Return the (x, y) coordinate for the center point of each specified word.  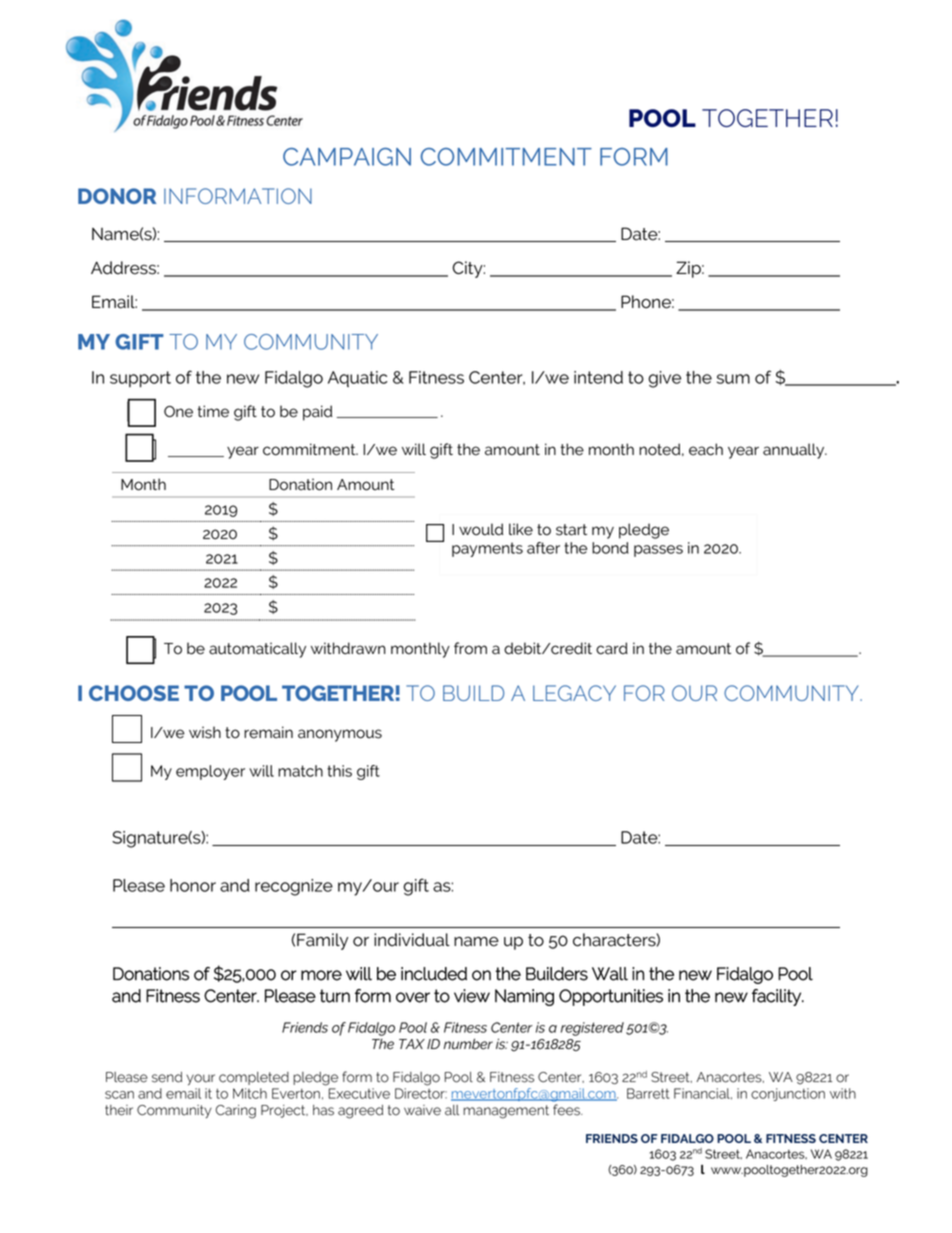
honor (193, 885)
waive (422, 1110)
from (470, 648)
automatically (257, 650)
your (200, 1079)
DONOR (117, 196)
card (612, 648)
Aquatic (357, 379)
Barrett (648, 1093)
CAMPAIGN (347, 157)
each (706, 449)
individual (412, 940)
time (213, 411)
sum (733, 379)
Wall (610, 974)
